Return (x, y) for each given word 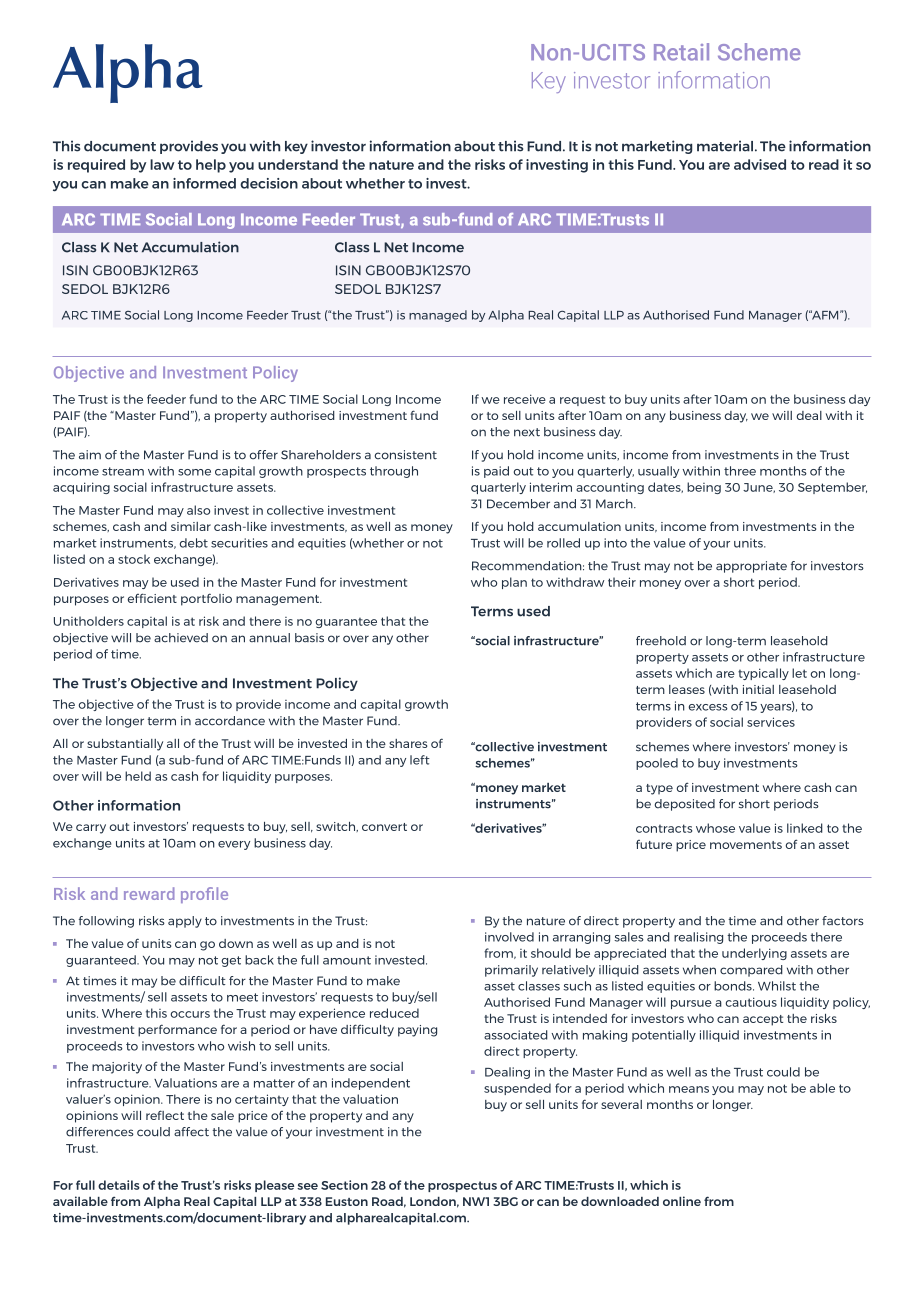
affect (191, 1132)
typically (763, 674)
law (162, 164)
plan (514, 583)
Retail (681, 52)
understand (298, 164)
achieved (181, 638)
